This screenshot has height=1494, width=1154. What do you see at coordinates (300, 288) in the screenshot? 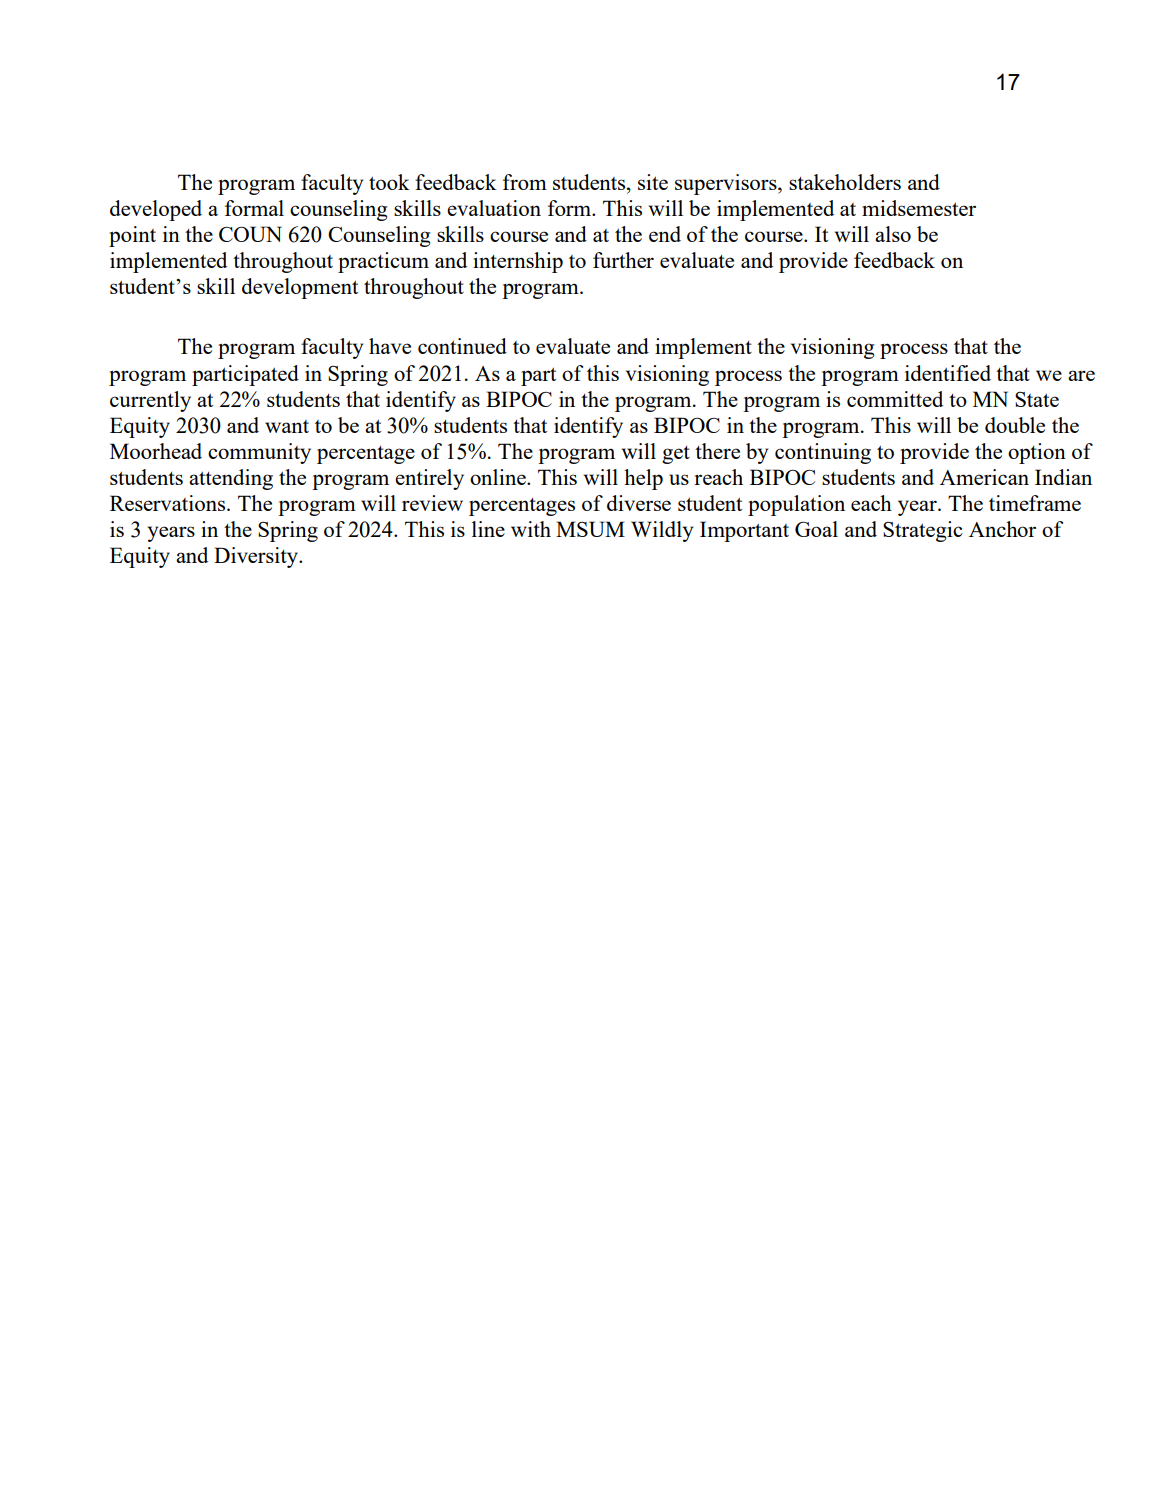
I see `development` at bounding box center [300, 288].
